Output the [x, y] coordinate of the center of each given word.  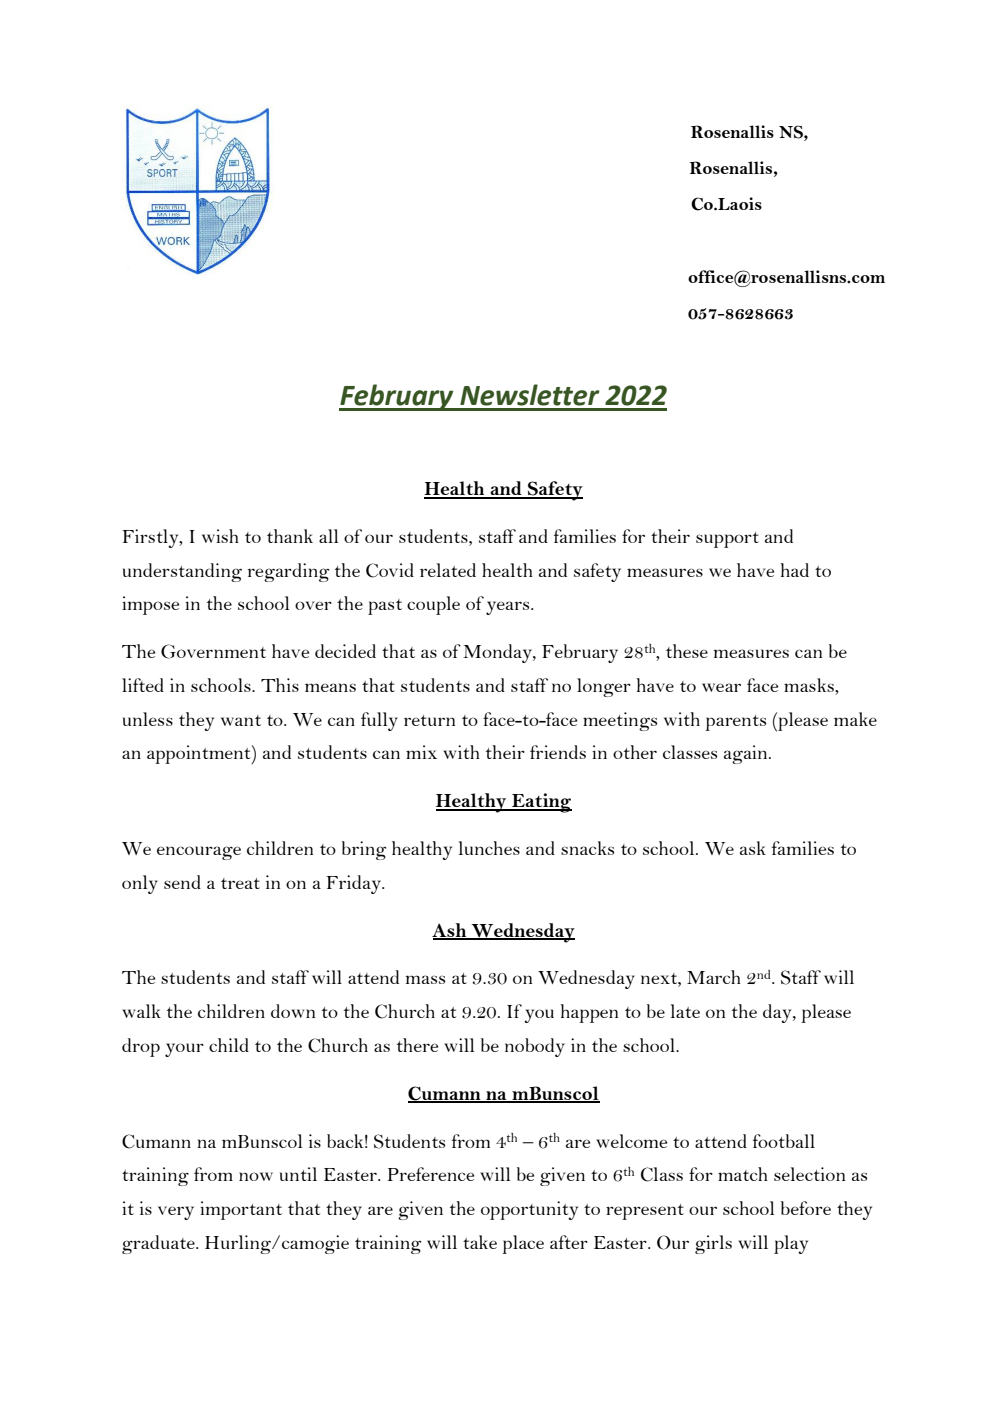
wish [220, 536]
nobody [535, 1047]
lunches [489, 848]
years [509, 608]
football [784, 1141]
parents [735, 723]
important [241, 1210]
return [429, 720]
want [241, 720]
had [794, 570]
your [184, 1050]
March [714, 977]
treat [240, 883]
